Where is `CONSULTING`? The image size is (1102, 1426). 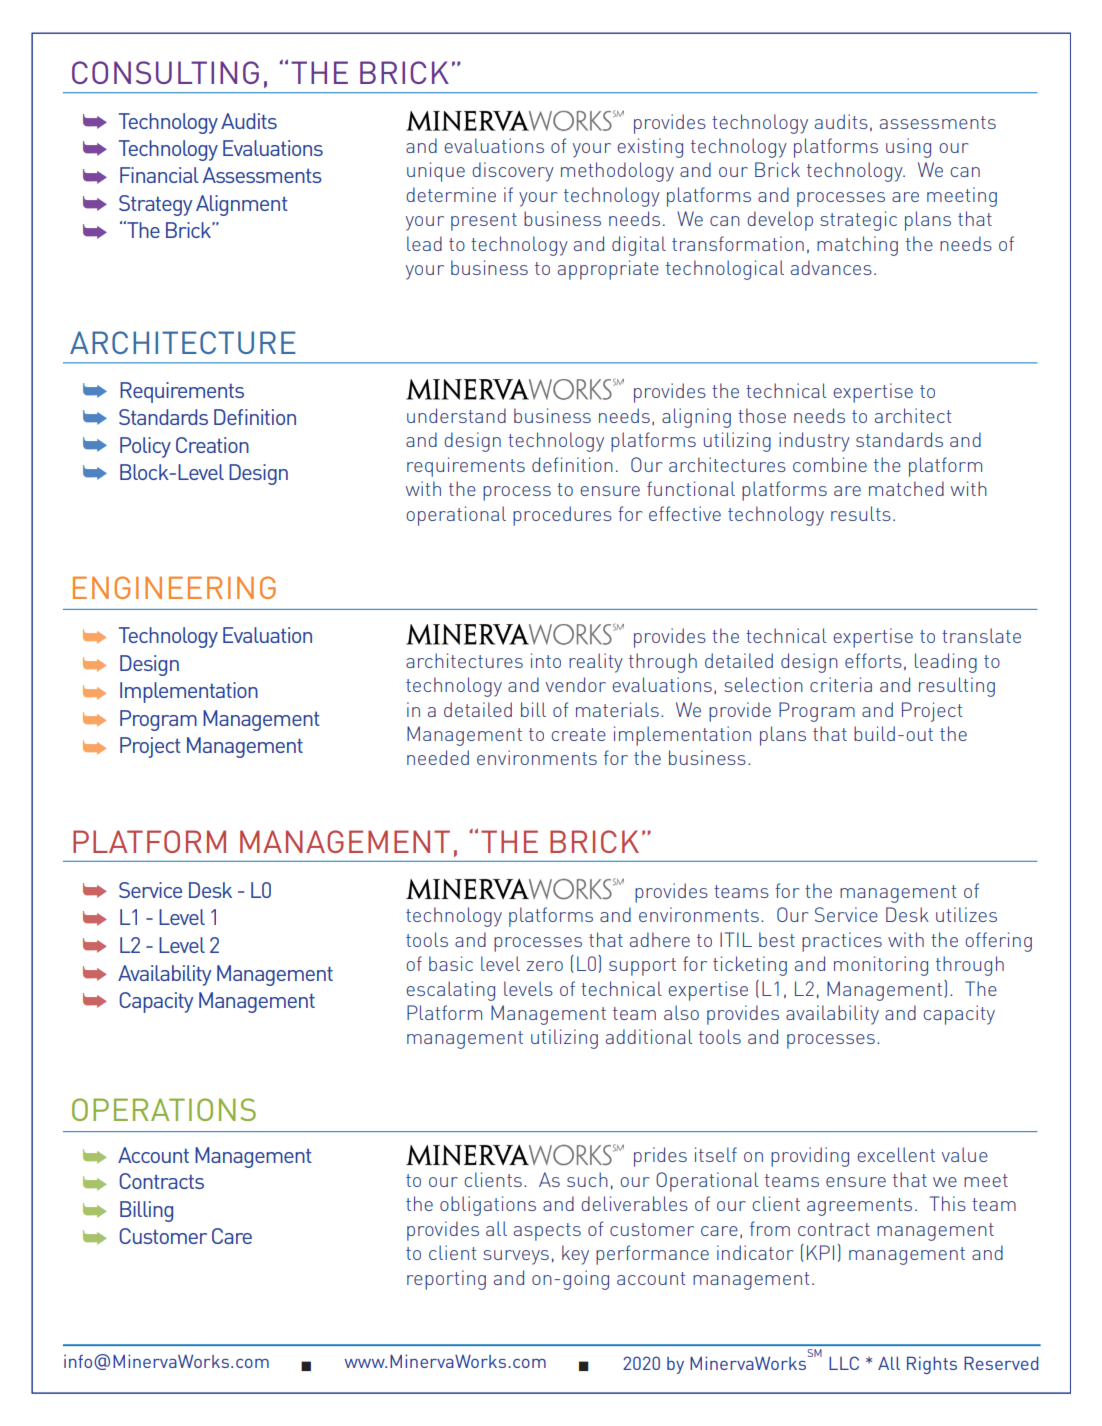 CONSULTING is located at coordinates (165, 72).
